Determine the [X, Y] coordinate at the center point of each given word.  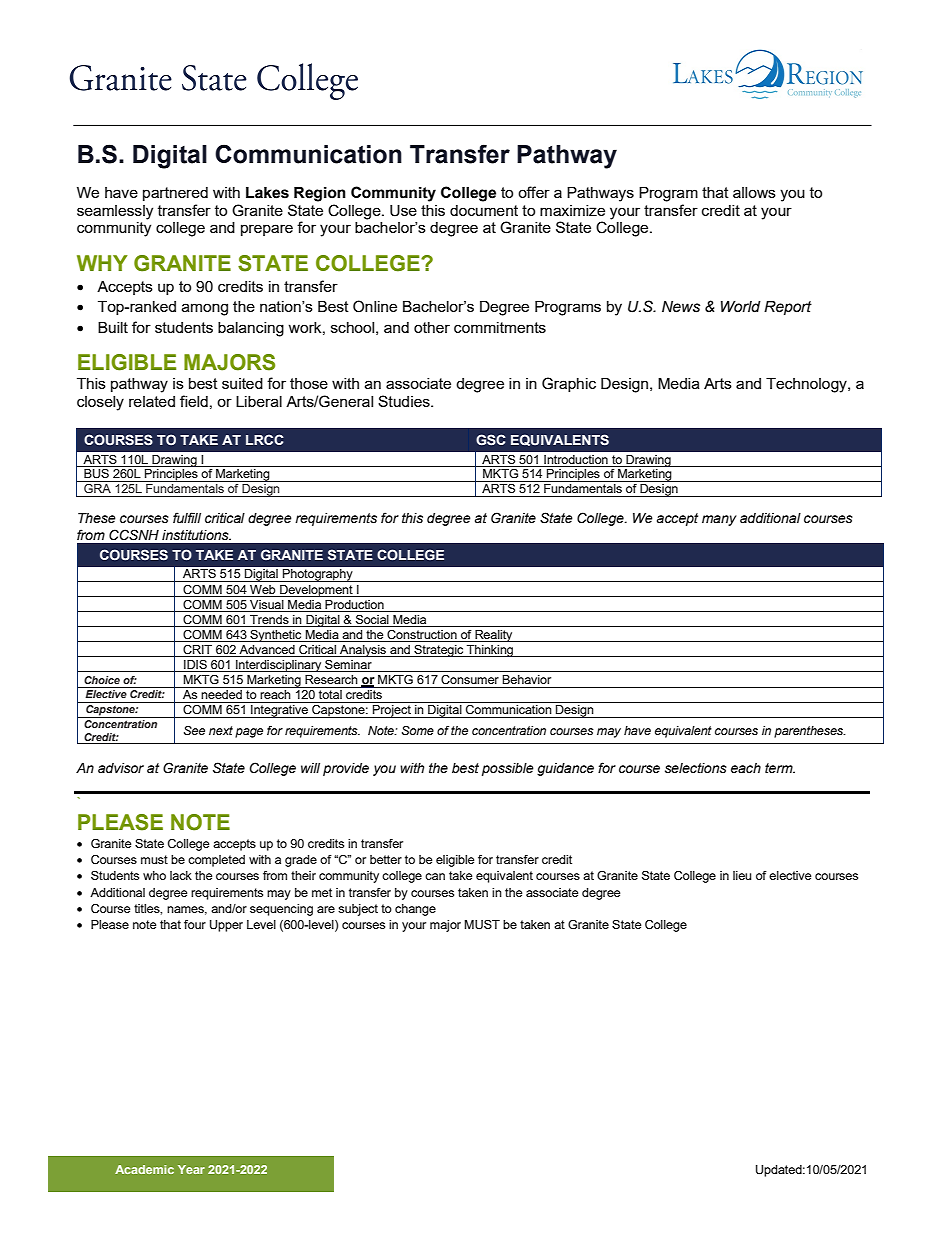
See [194, 731]
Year [191, 1169]
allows [754, 192]
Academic [144, 1169]
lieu [742, 875]
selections [696, 768]
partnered [175, 194]
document [484, 210]
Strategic [439, 651]
